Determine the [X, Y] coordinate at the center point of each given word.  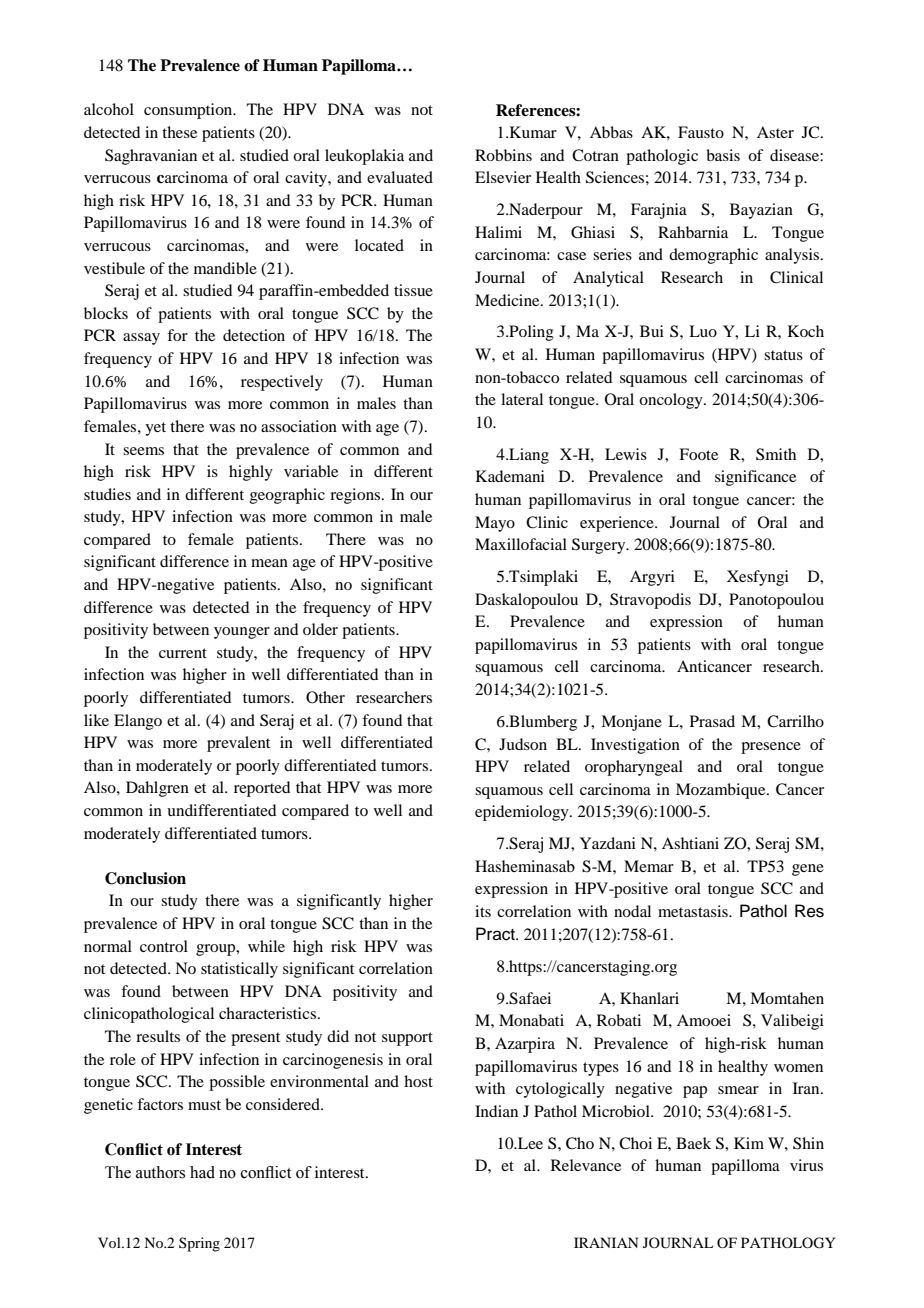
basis [723, 155]
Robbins [503, 155]
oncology [672, 401]
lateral [522, 399]
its [483, 911]
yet [155, 429]
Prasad [712, 721]
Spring [199, 1244]
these [179, 132]
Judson [523, 744]
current [183, 653]
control [164, 946]
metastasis [694, 911]
